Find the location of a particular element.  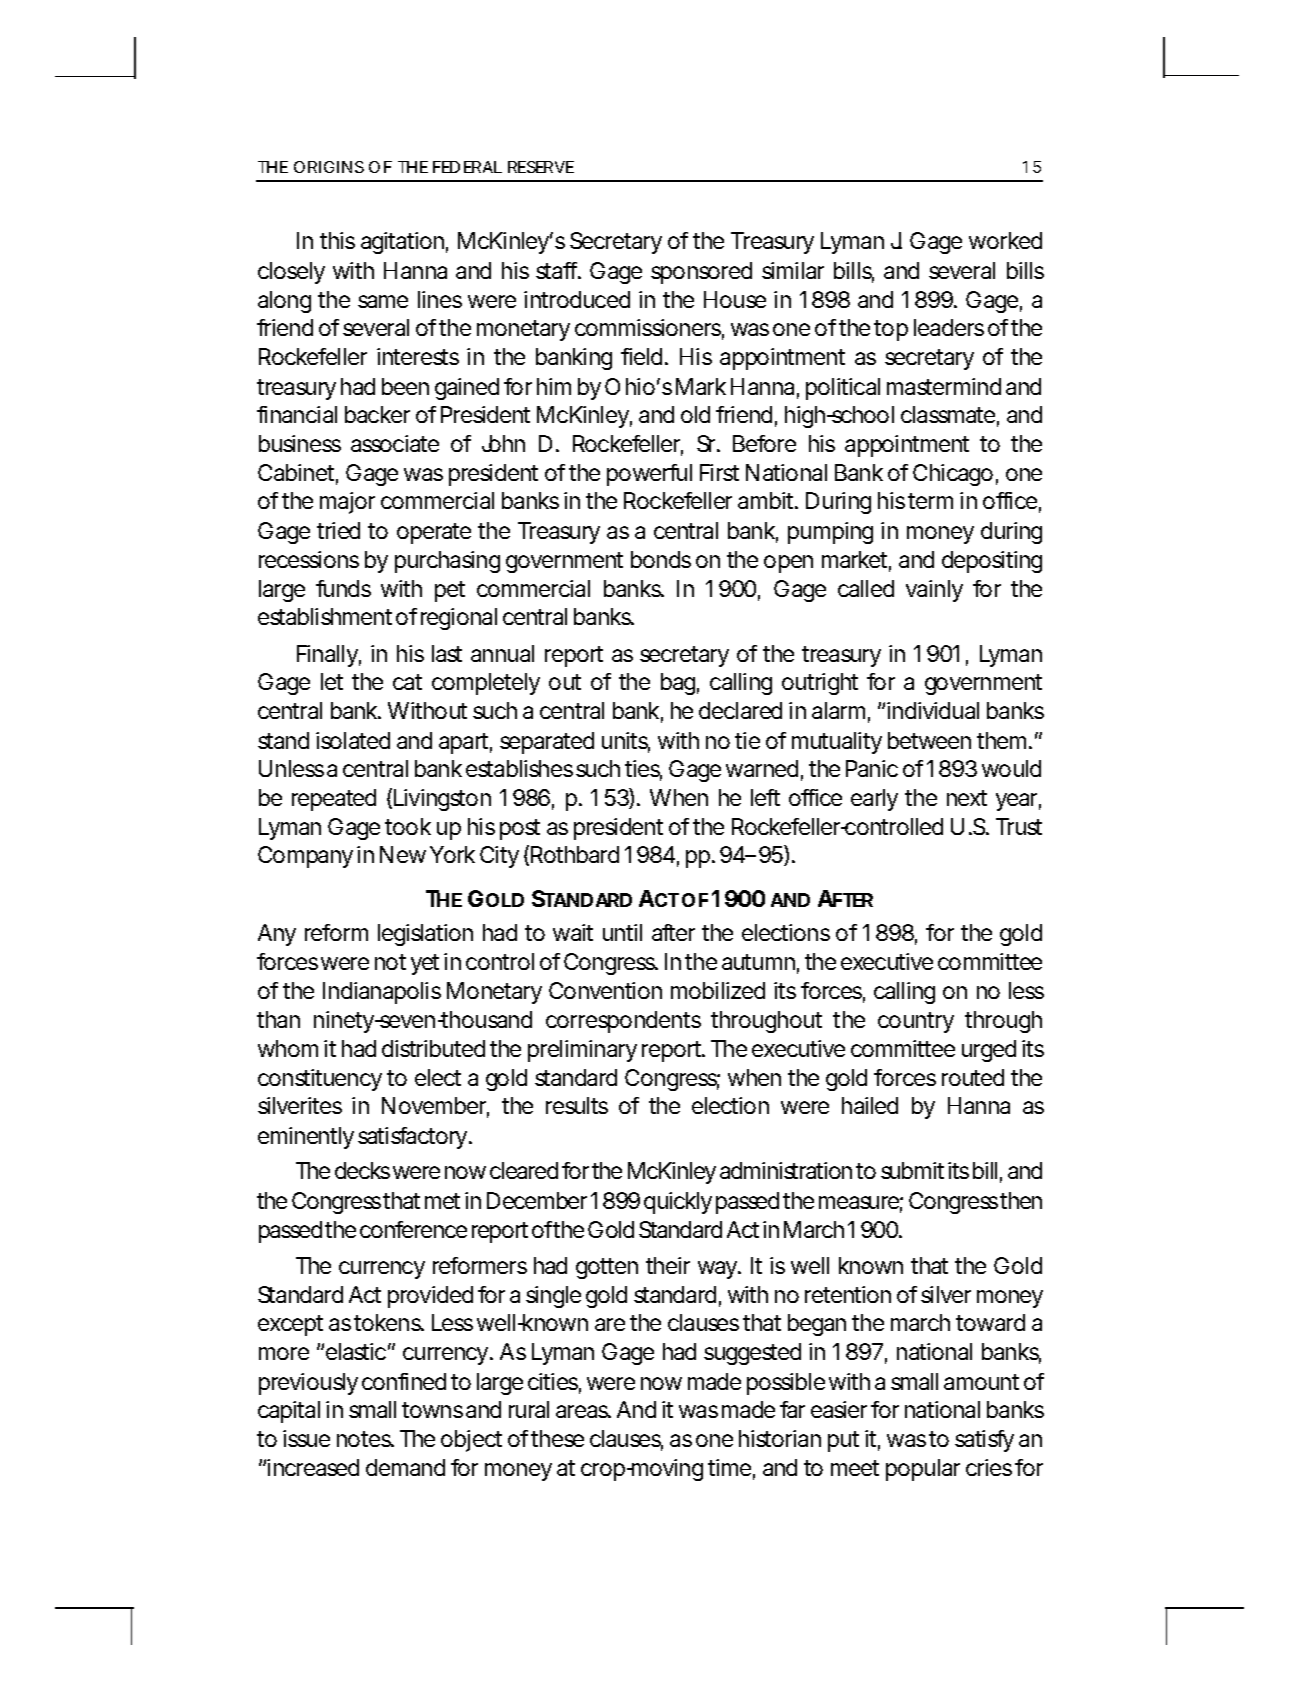

Finally is located at coordinates (329, 656).
